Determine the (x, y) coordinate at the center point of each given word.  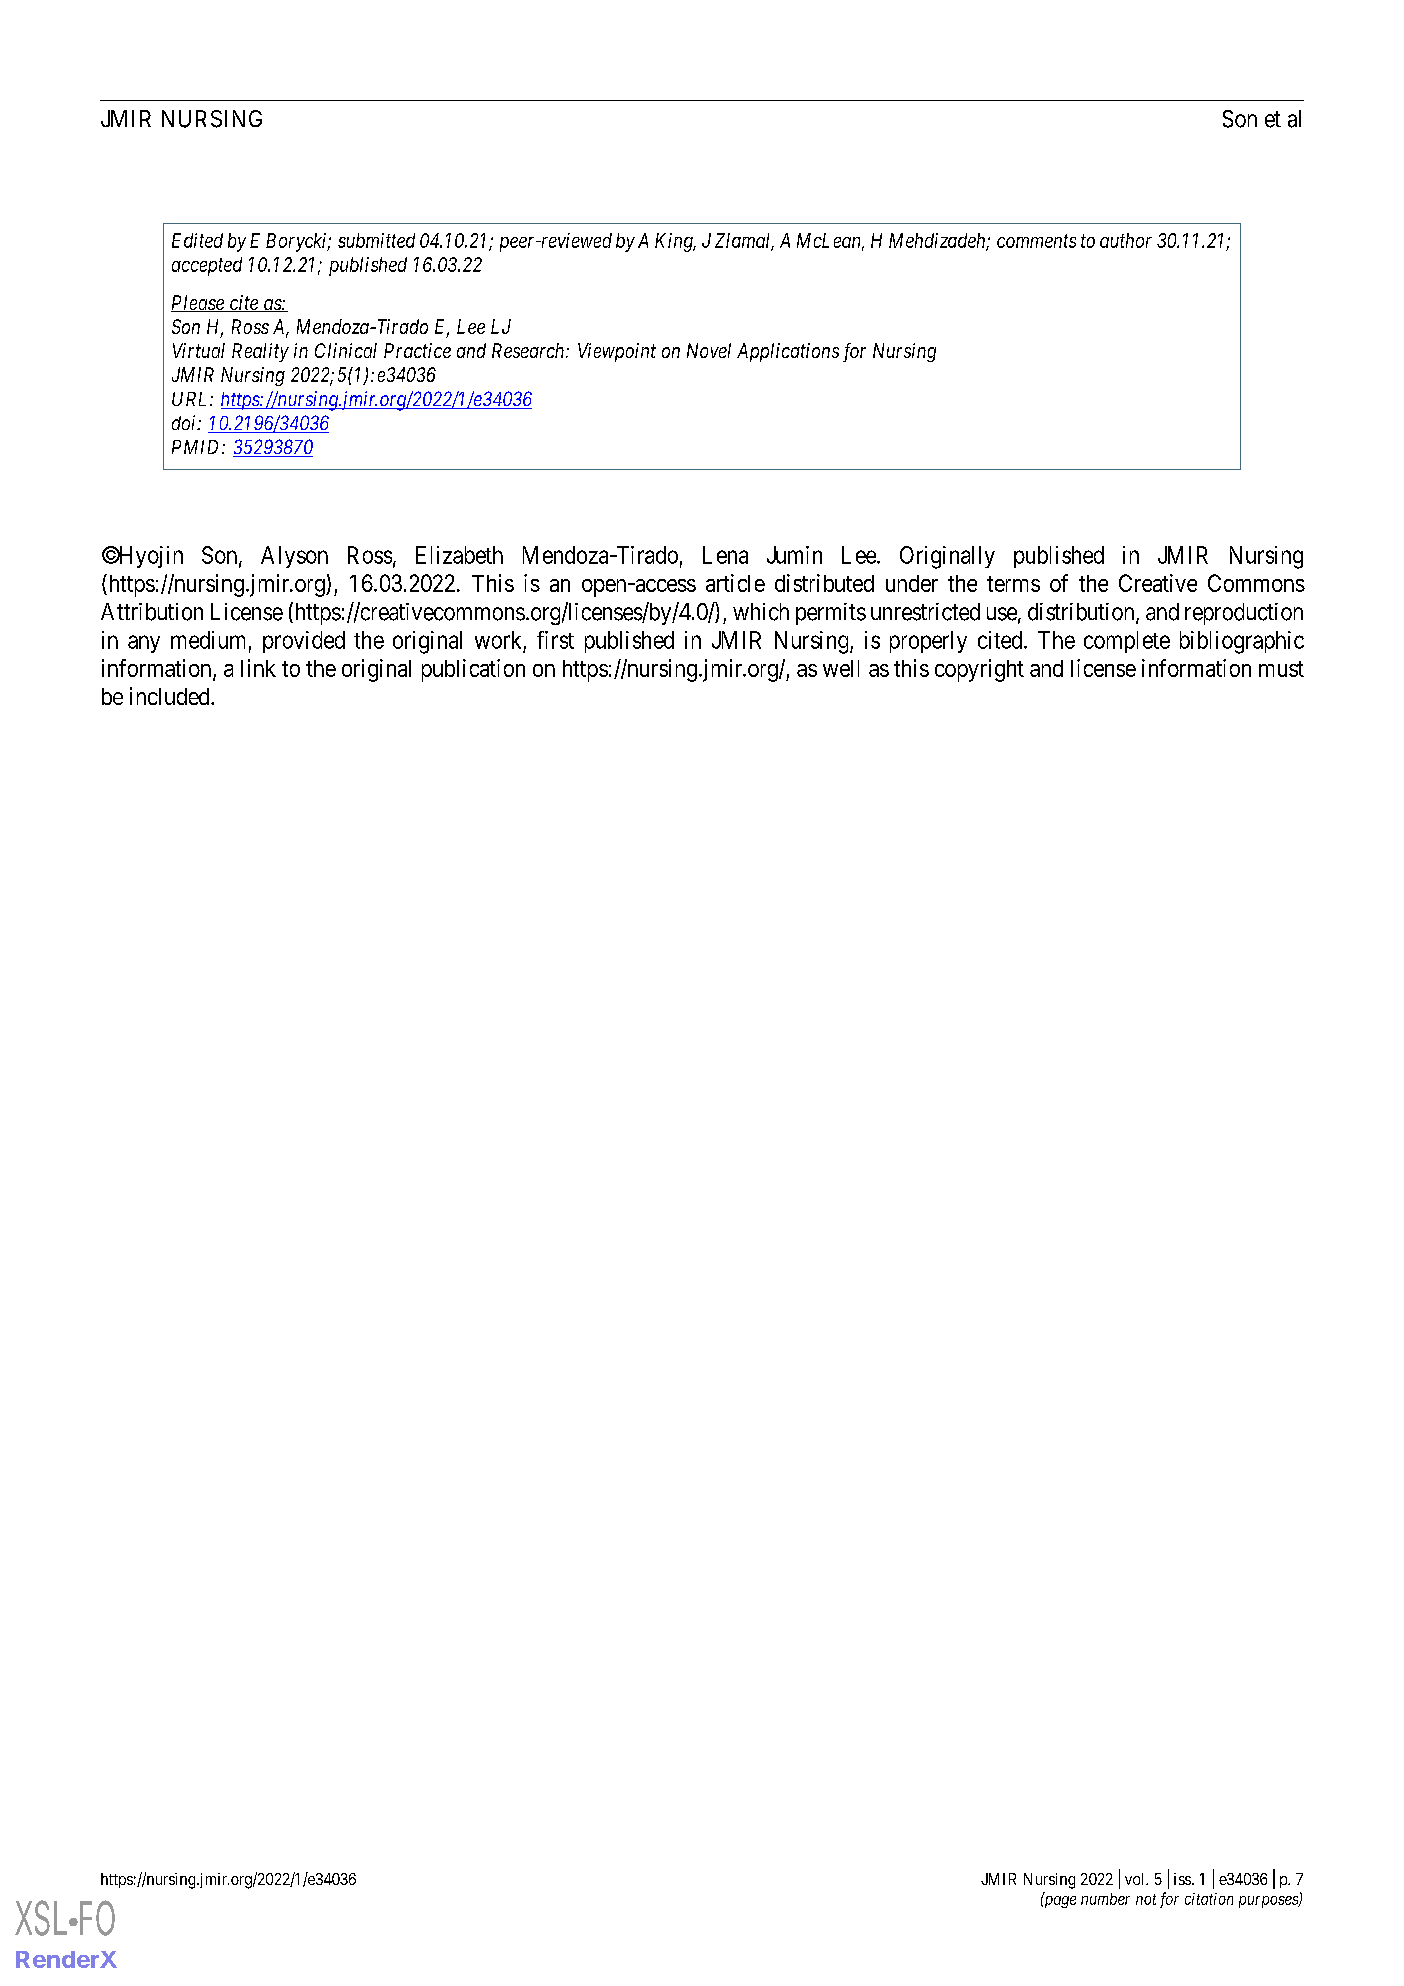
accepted (207, 266)
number (1105, 1899)
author (1126, 240)
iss (1183, 1879)
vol (1136, 1879)
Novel (709, 350)
